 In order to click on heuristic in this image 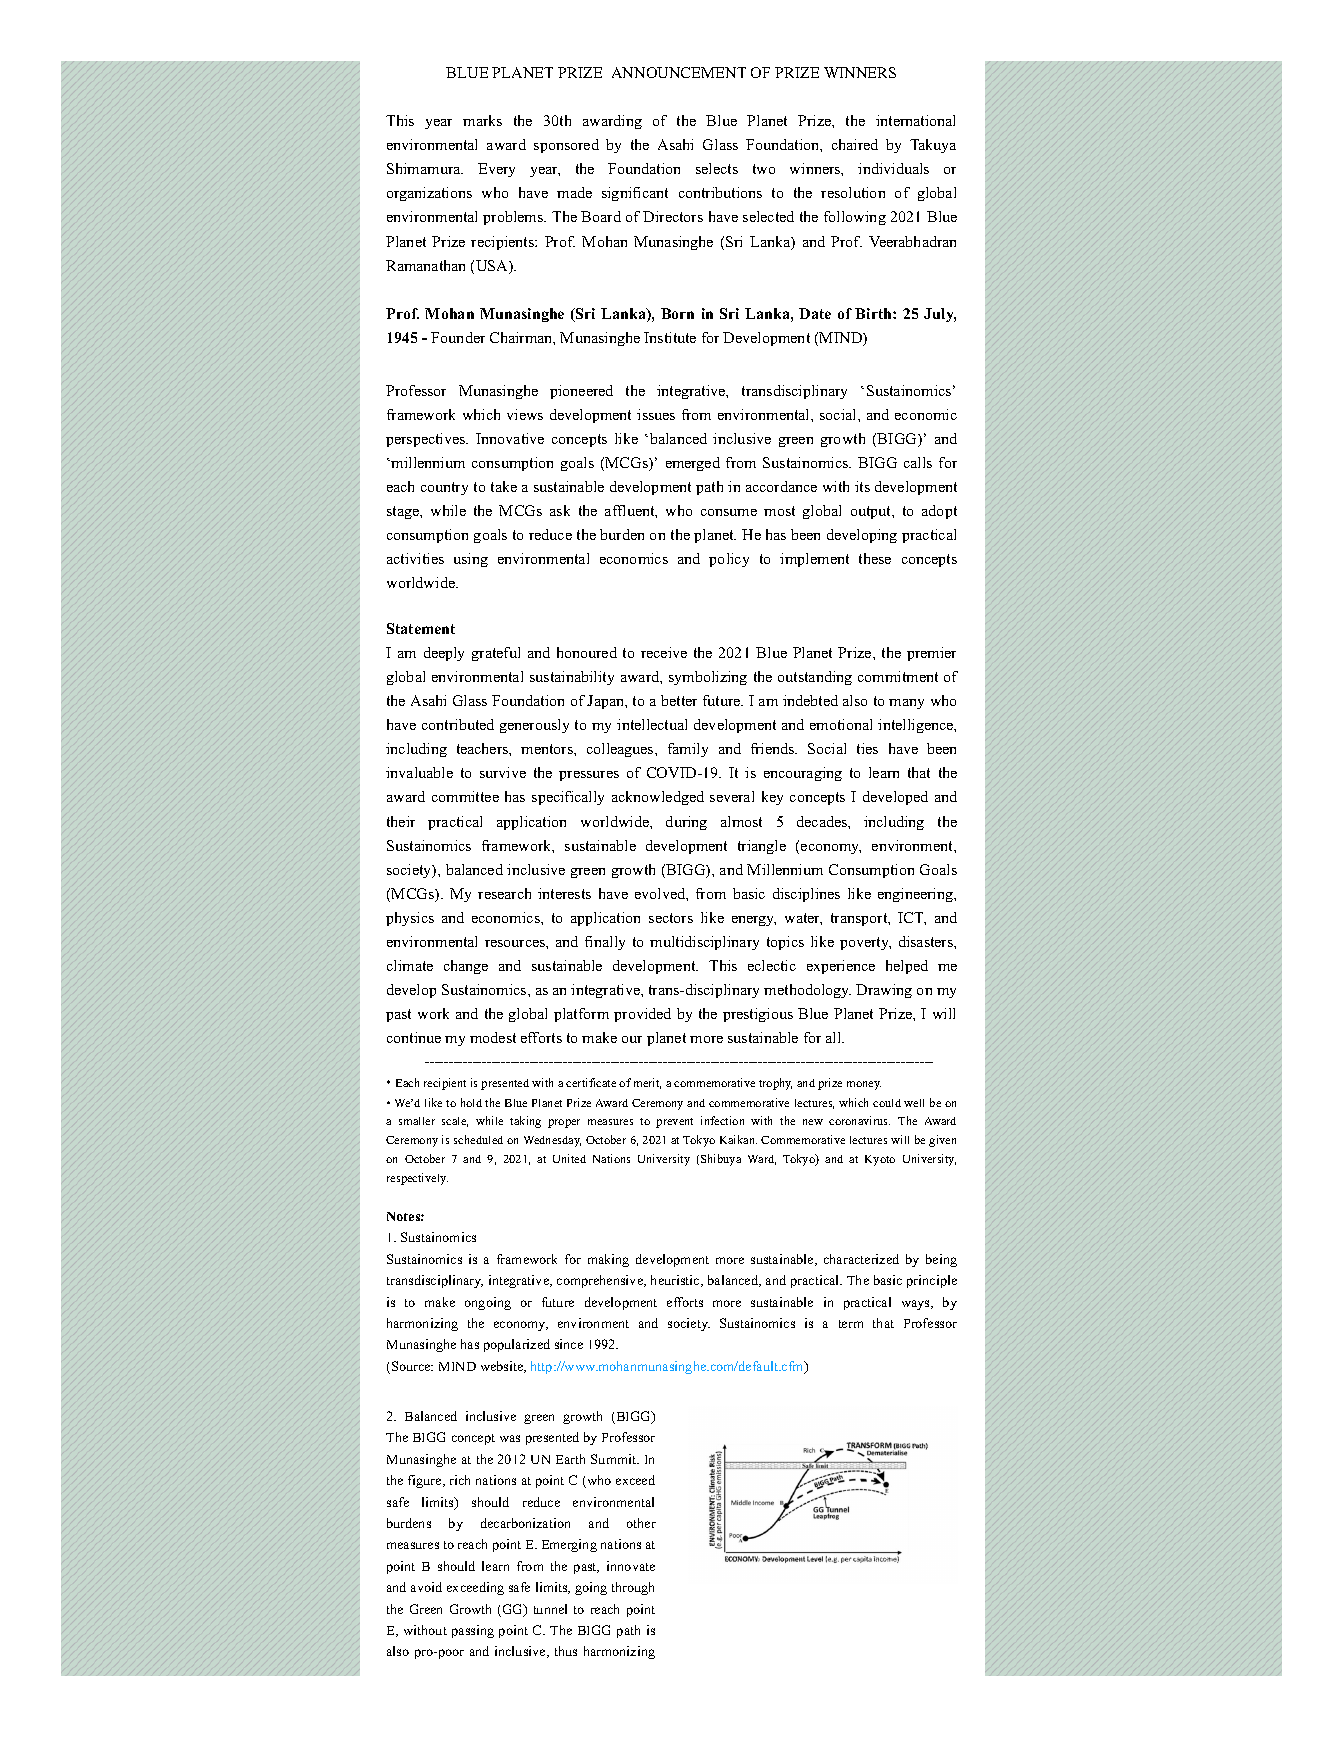, I will do `click(676, 1281)`.
